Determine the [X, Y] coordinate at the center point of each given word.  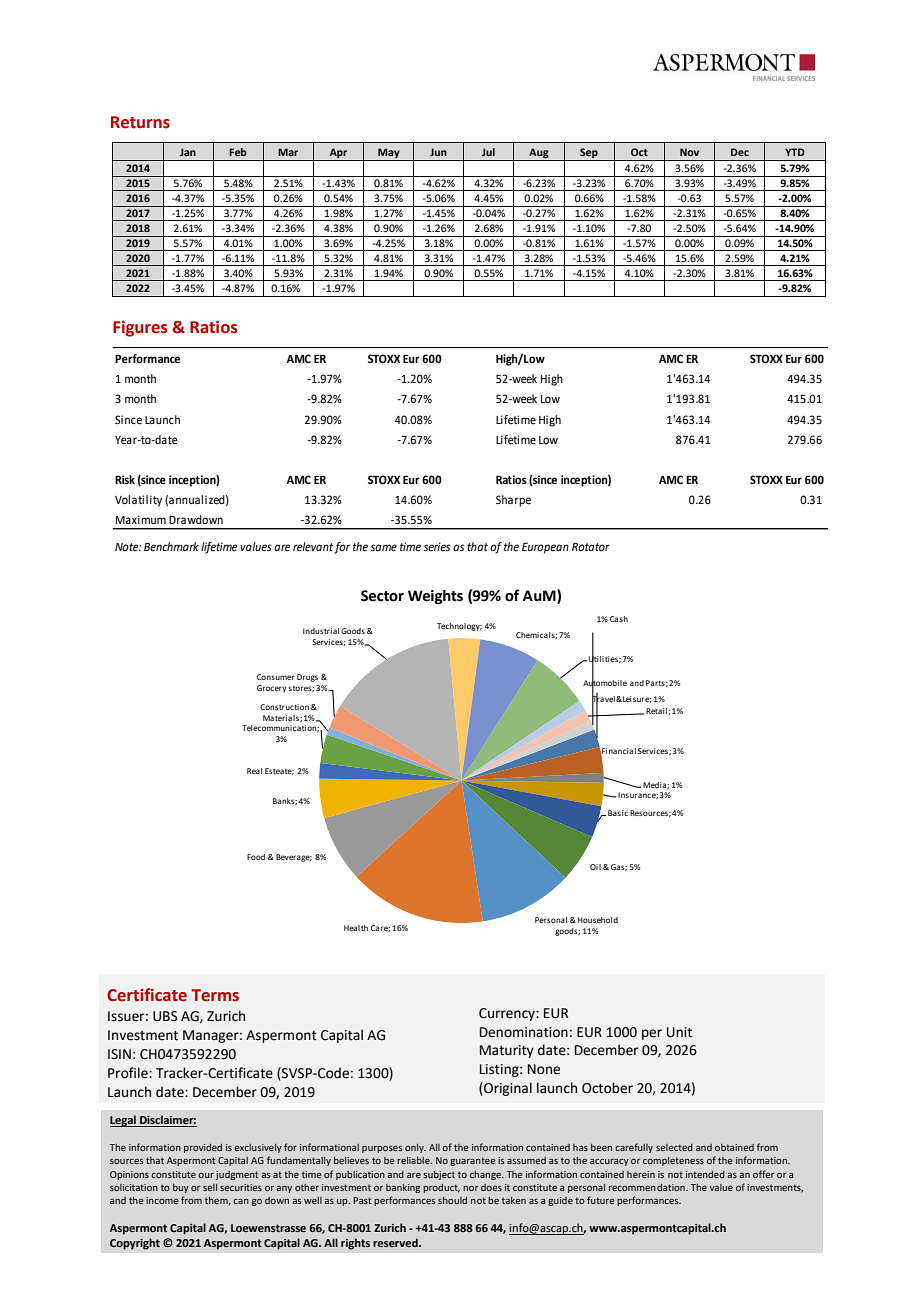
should [452, 1200]
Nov [689, 152]
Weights [435, 597]
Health [356, 928]
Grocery [272, 689]
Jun [438, 152]
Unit [679, 1032]
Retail [656, 711]
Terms [215, 995]
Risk [125, 480]
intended [705, 1174]
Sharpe [513, 501]
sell [210, 1187]
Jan [188, 152]
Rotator [591, 546]
